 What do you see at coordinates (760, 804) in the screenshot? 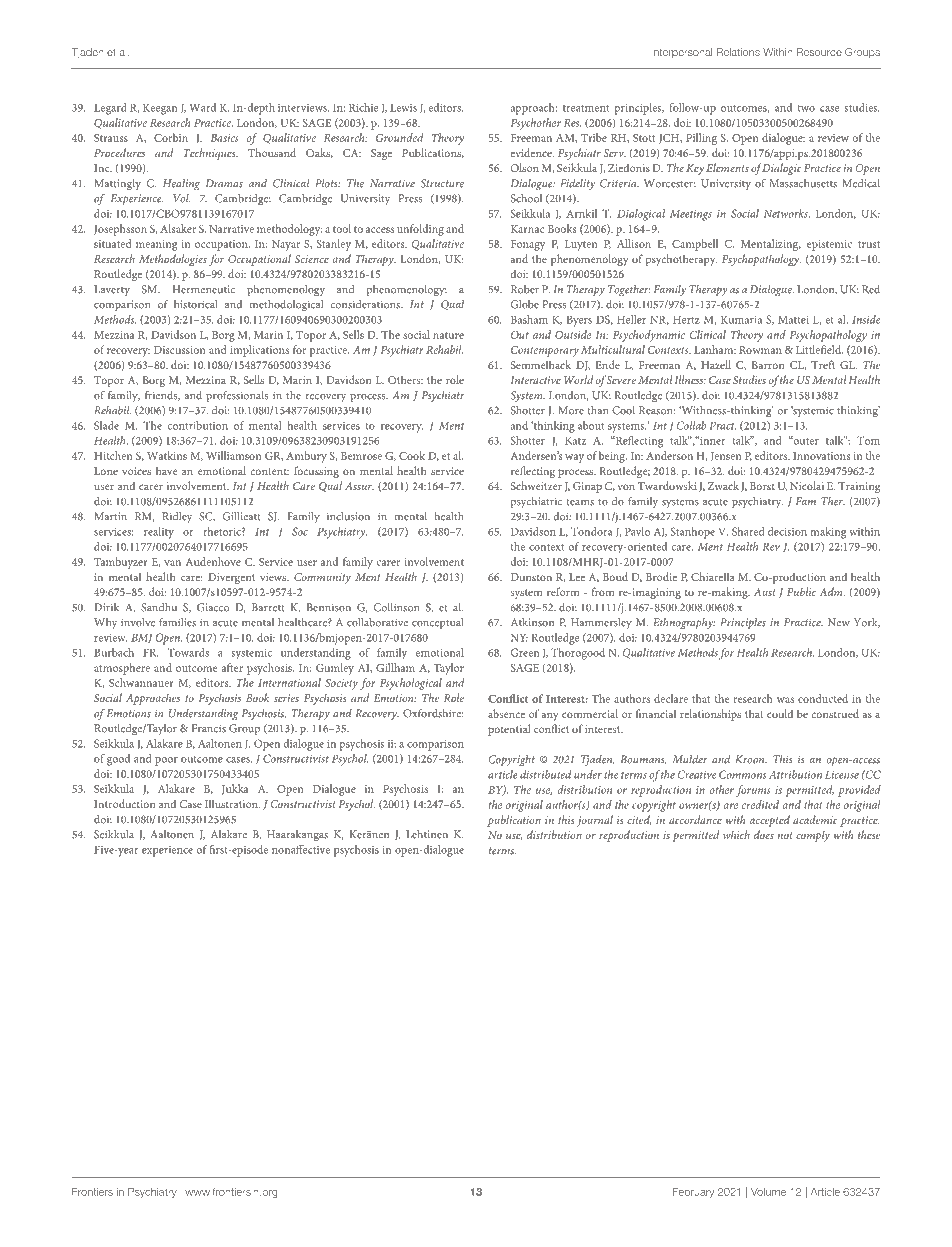
I see `credited` at bounding box center [760, 804].
